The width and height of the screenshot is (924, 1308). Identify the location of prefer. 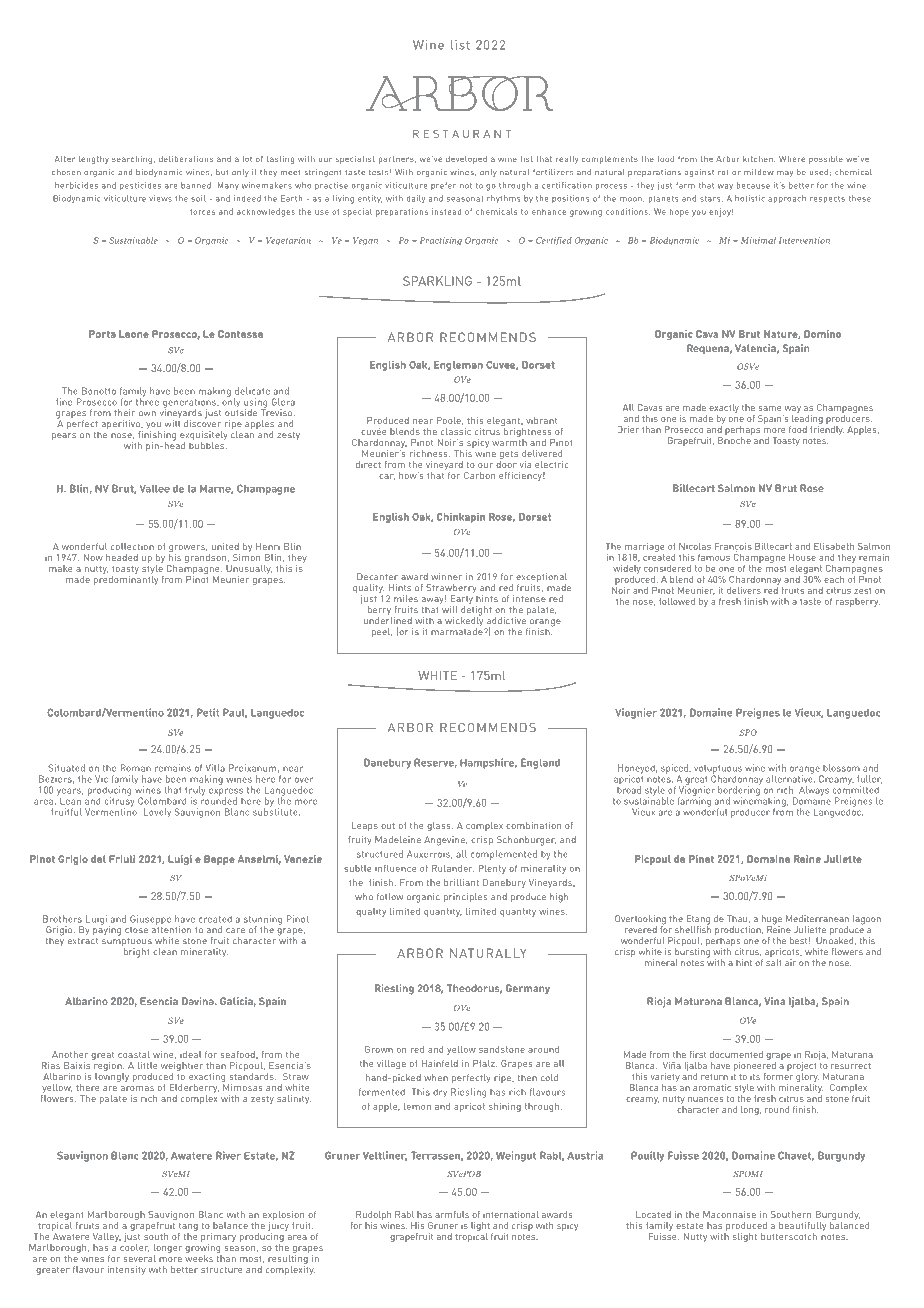
(443, 186).
